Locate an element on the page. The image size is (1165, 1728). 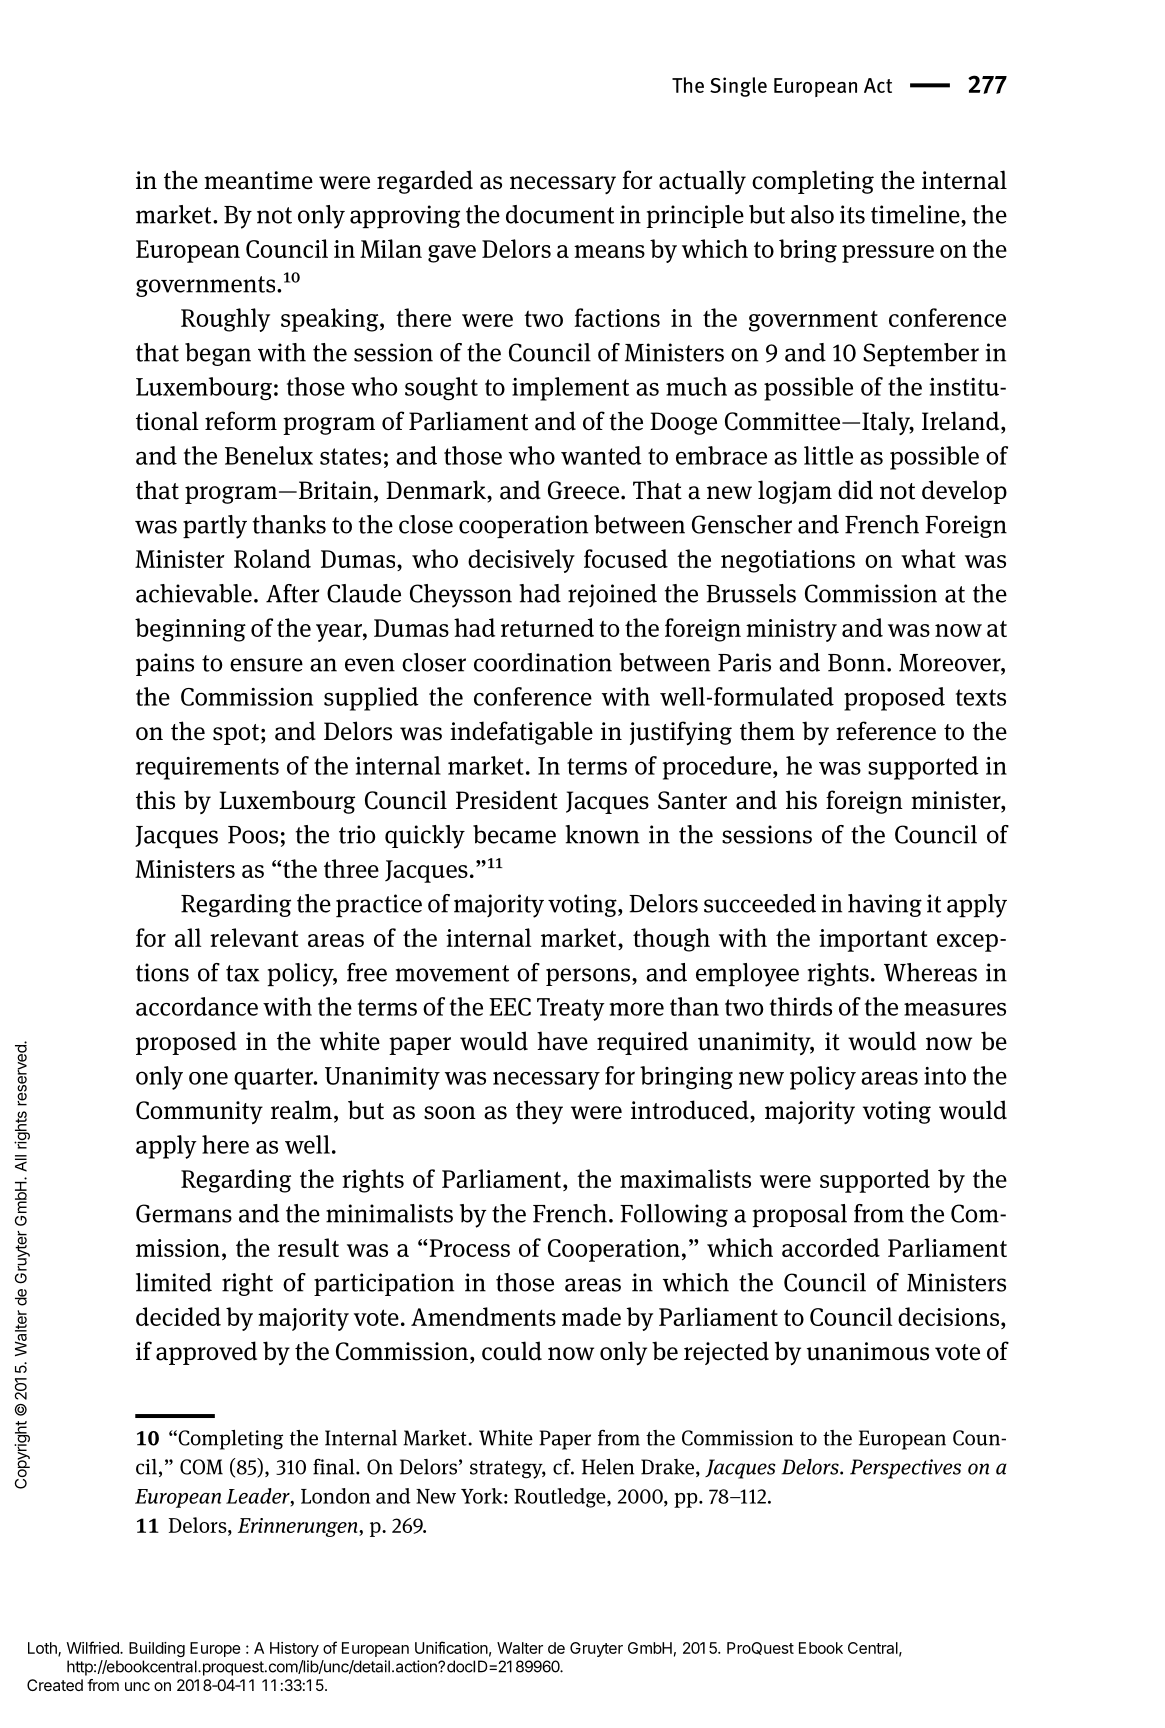
regarded is located at coordinates (425, 182).
